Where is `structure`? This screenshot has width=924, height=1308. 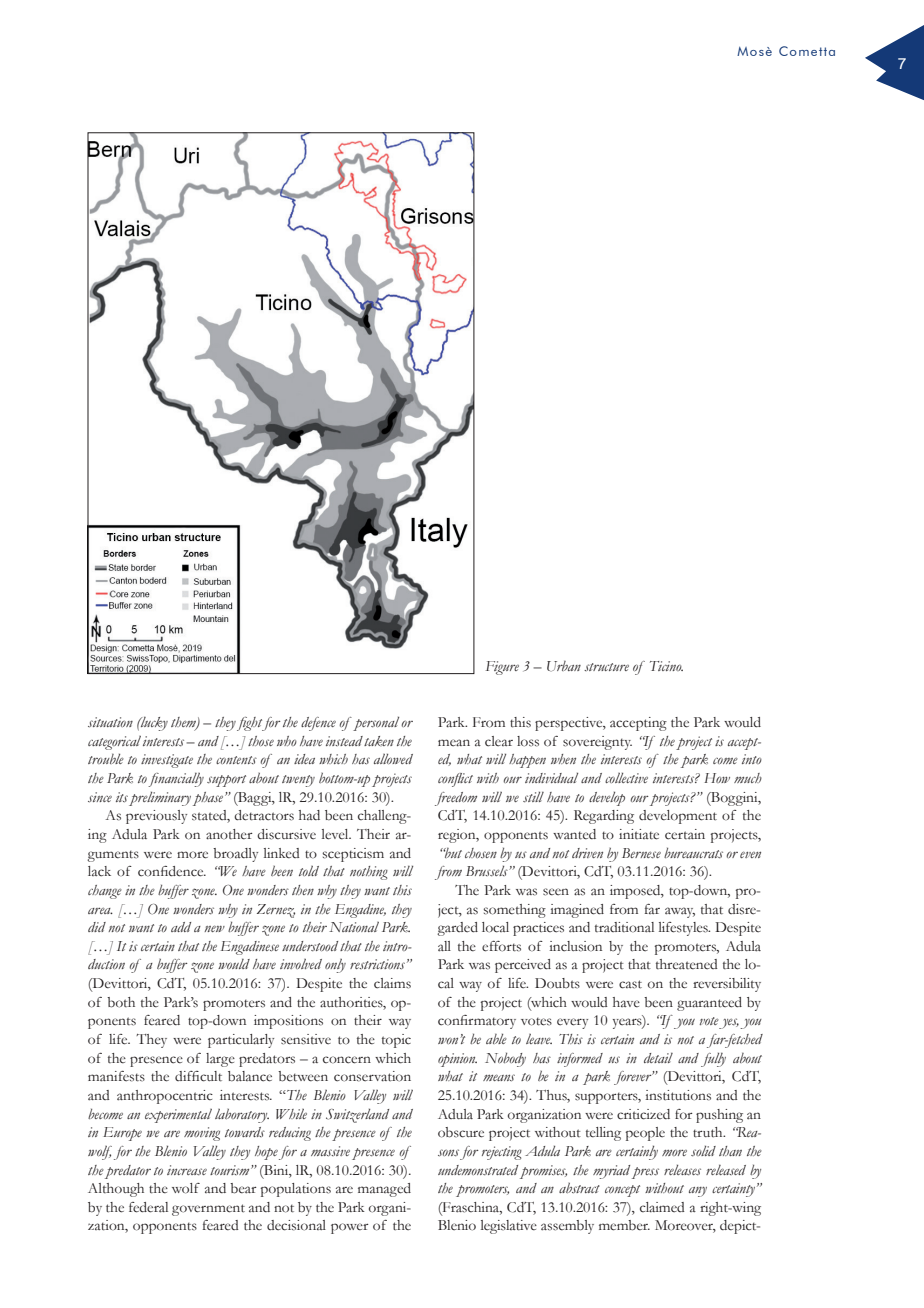 structure is located at coordinates (606, 667).
